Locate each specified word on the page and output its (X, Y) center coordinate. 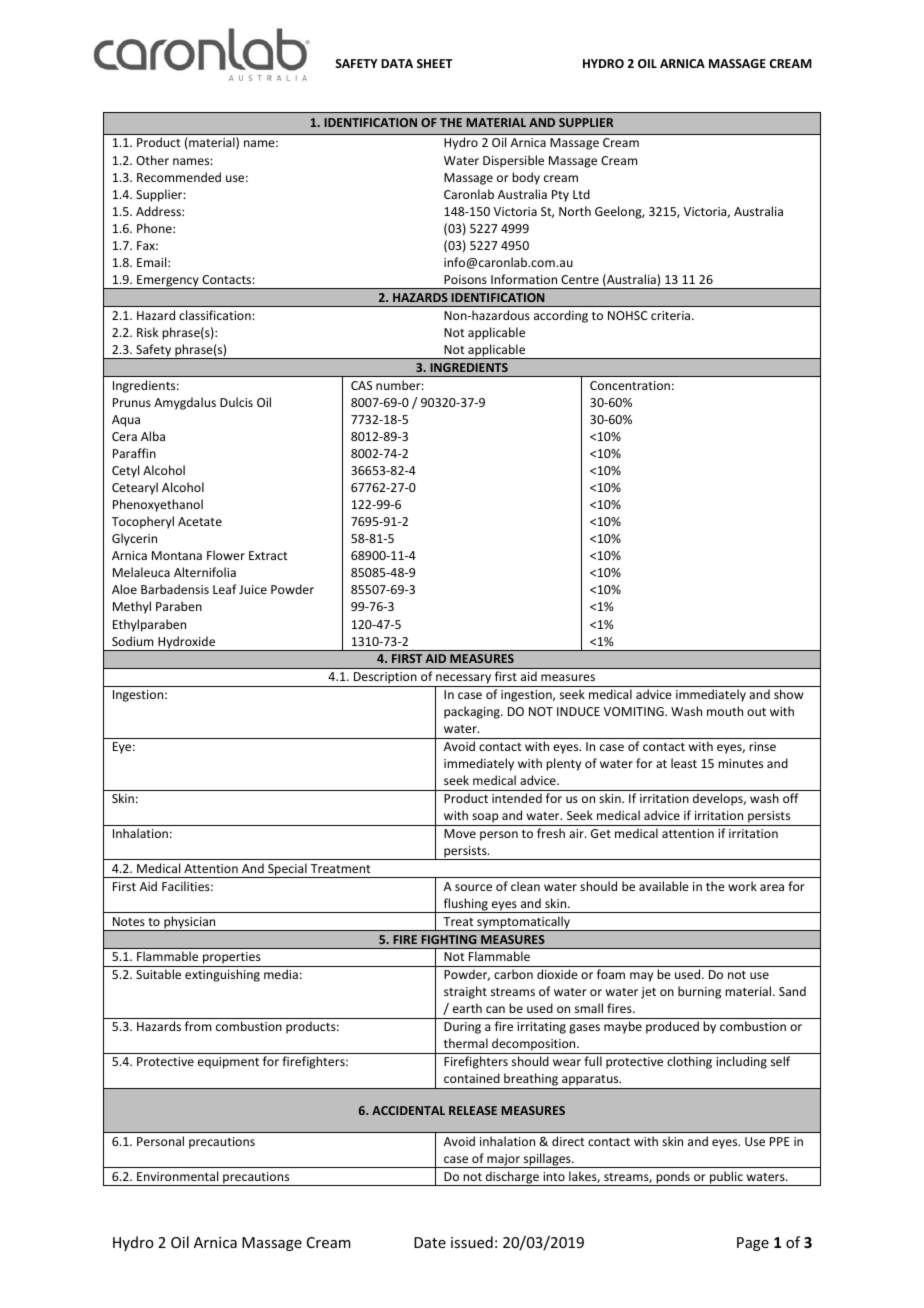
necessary (463, 680)
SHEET (435, 63)
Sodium (132, 641)
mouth (725, 711)
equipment (228, 1063)
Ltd (581, 194)
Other (152, 160)
